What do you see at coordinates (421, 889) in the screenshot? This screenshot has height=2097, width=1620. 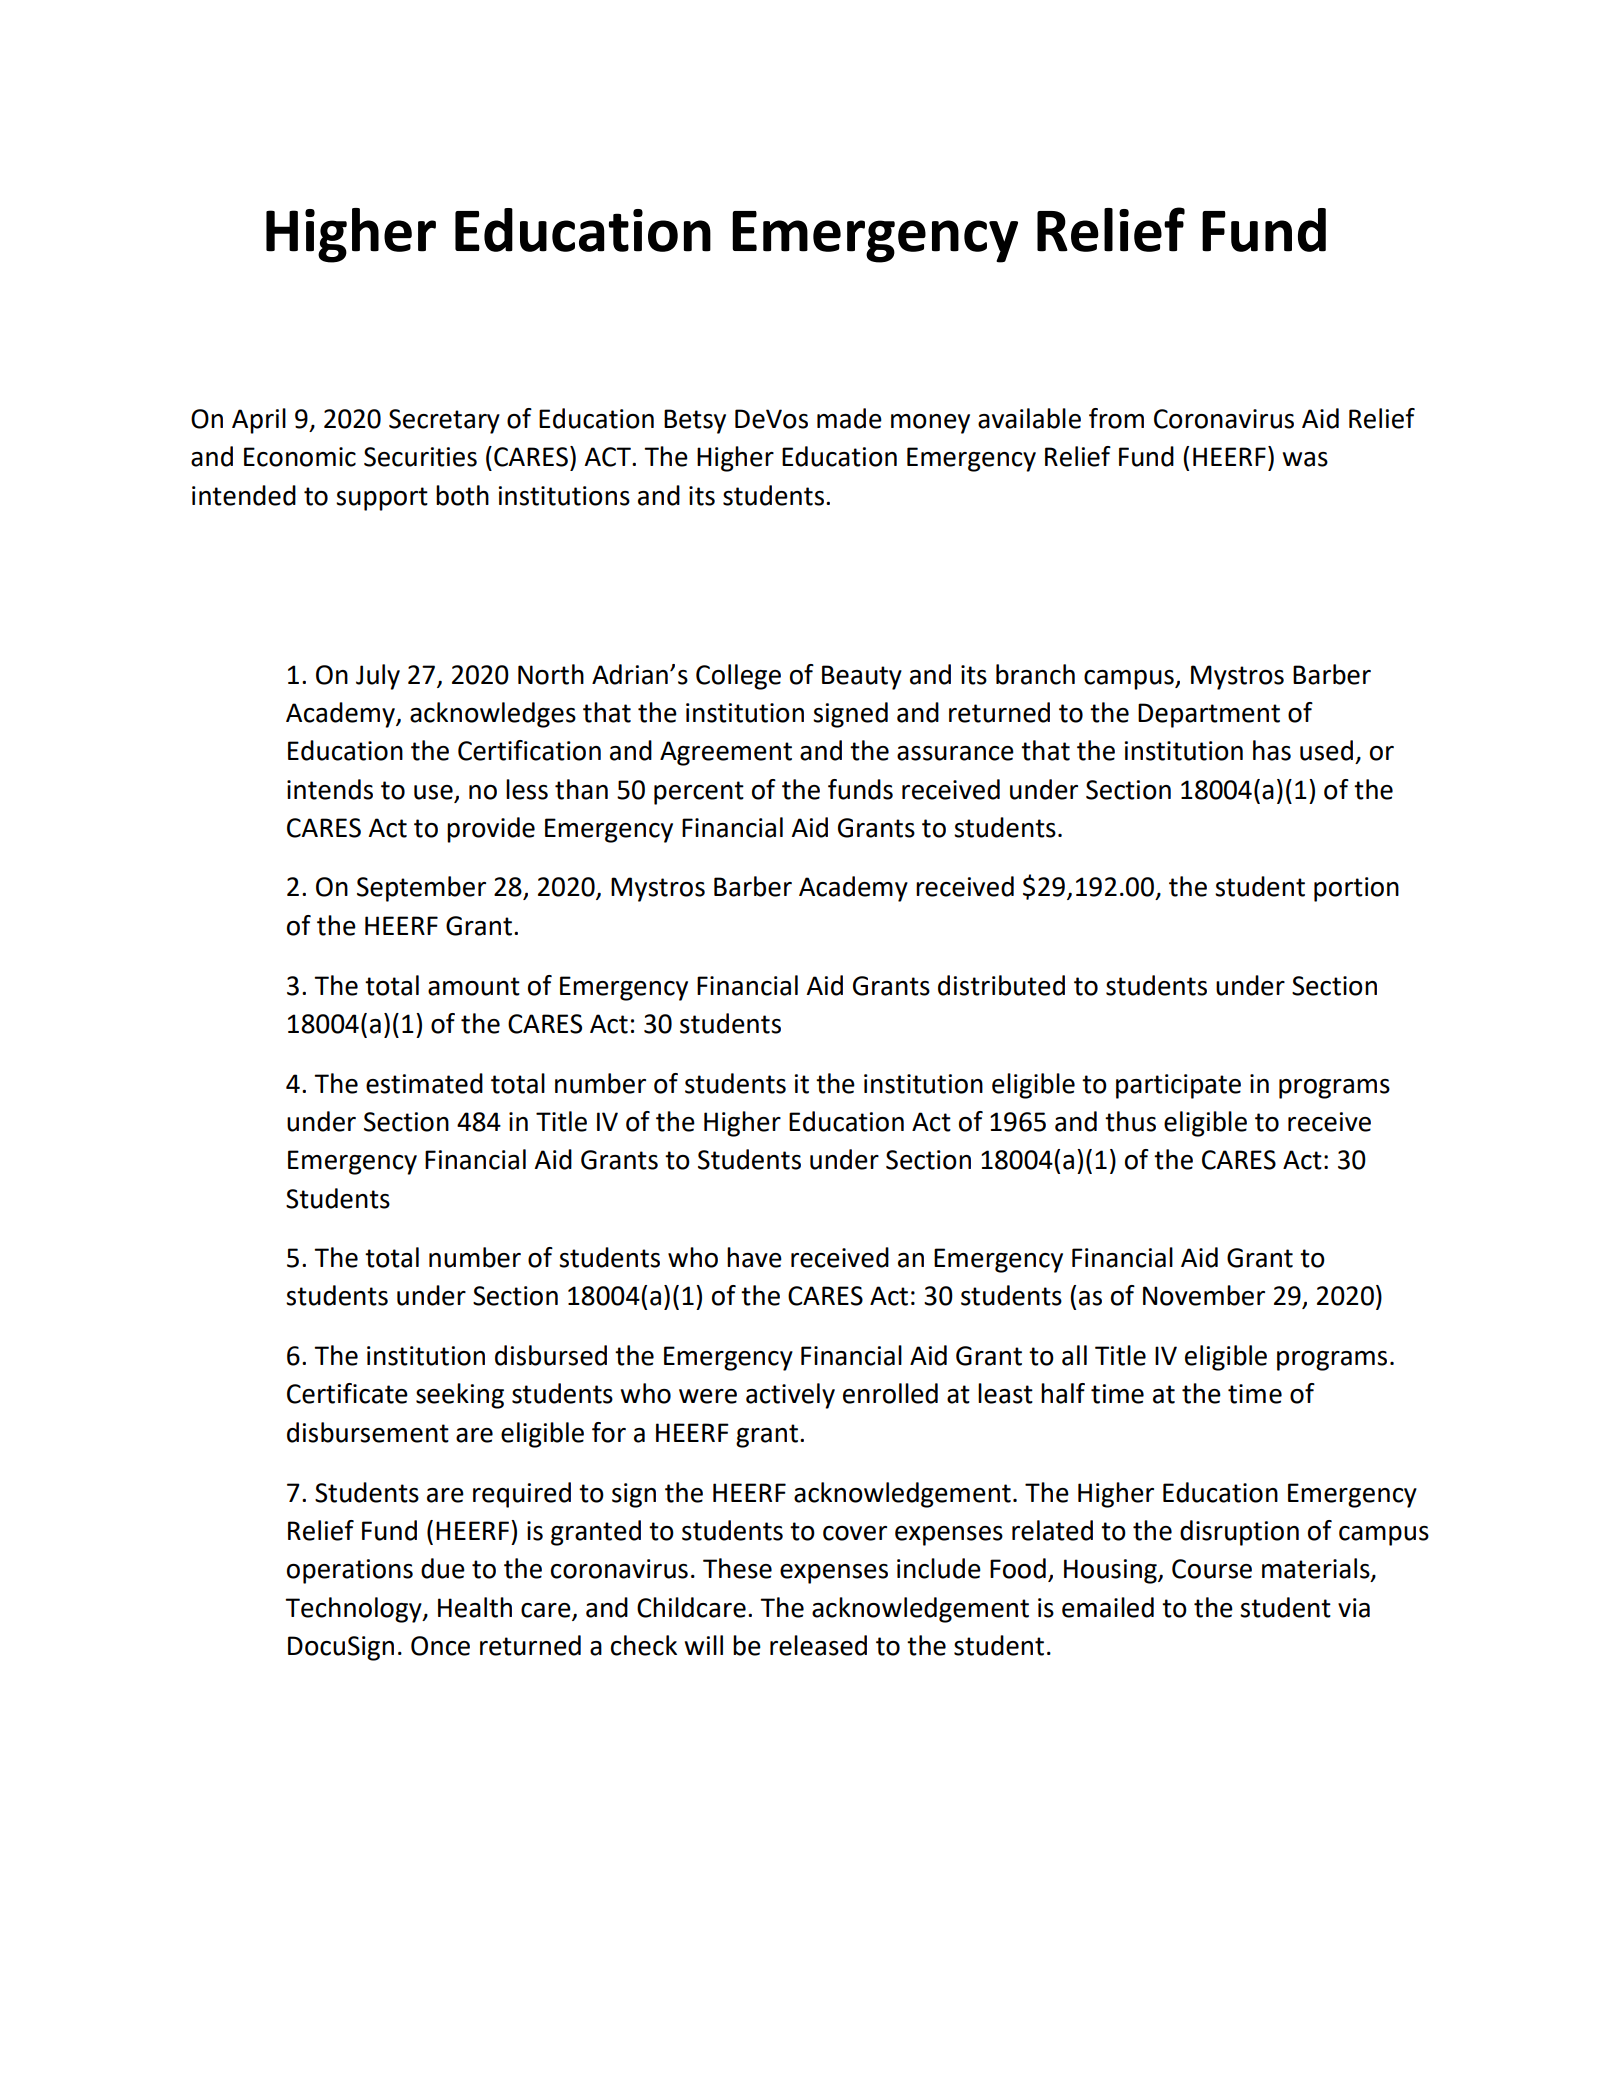 I see `September` at bounding box center [421, 889].
